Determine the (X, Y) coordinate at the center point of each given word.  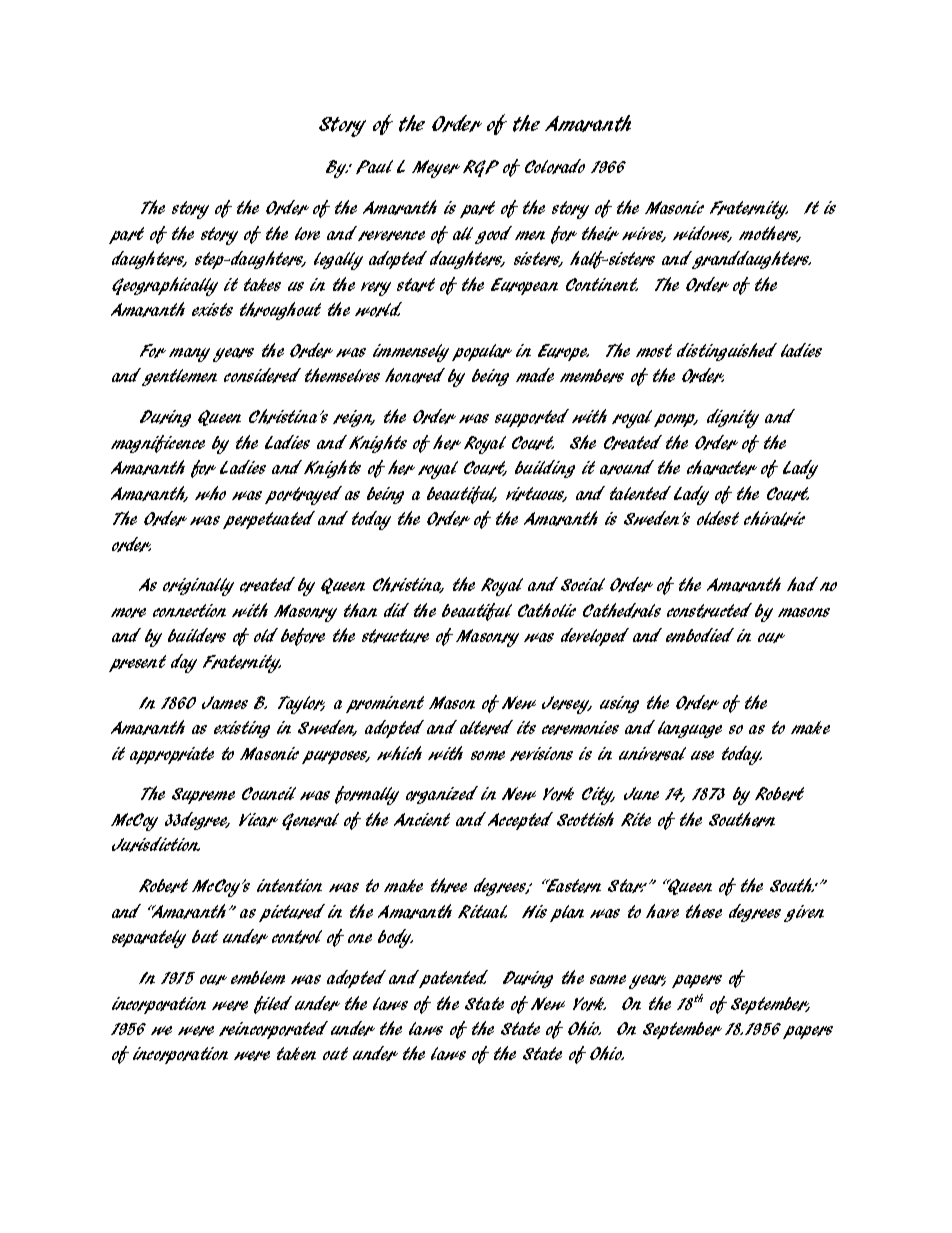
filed (273, 1005)
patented (453, 979)
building (545, 469)
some (488, 755)
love (307, 233)
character (722, 467)
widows (702, 234)
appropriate (172, 755)
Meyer (436, 169)
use (702, 755)
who (210, 493)
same (608, 979)
